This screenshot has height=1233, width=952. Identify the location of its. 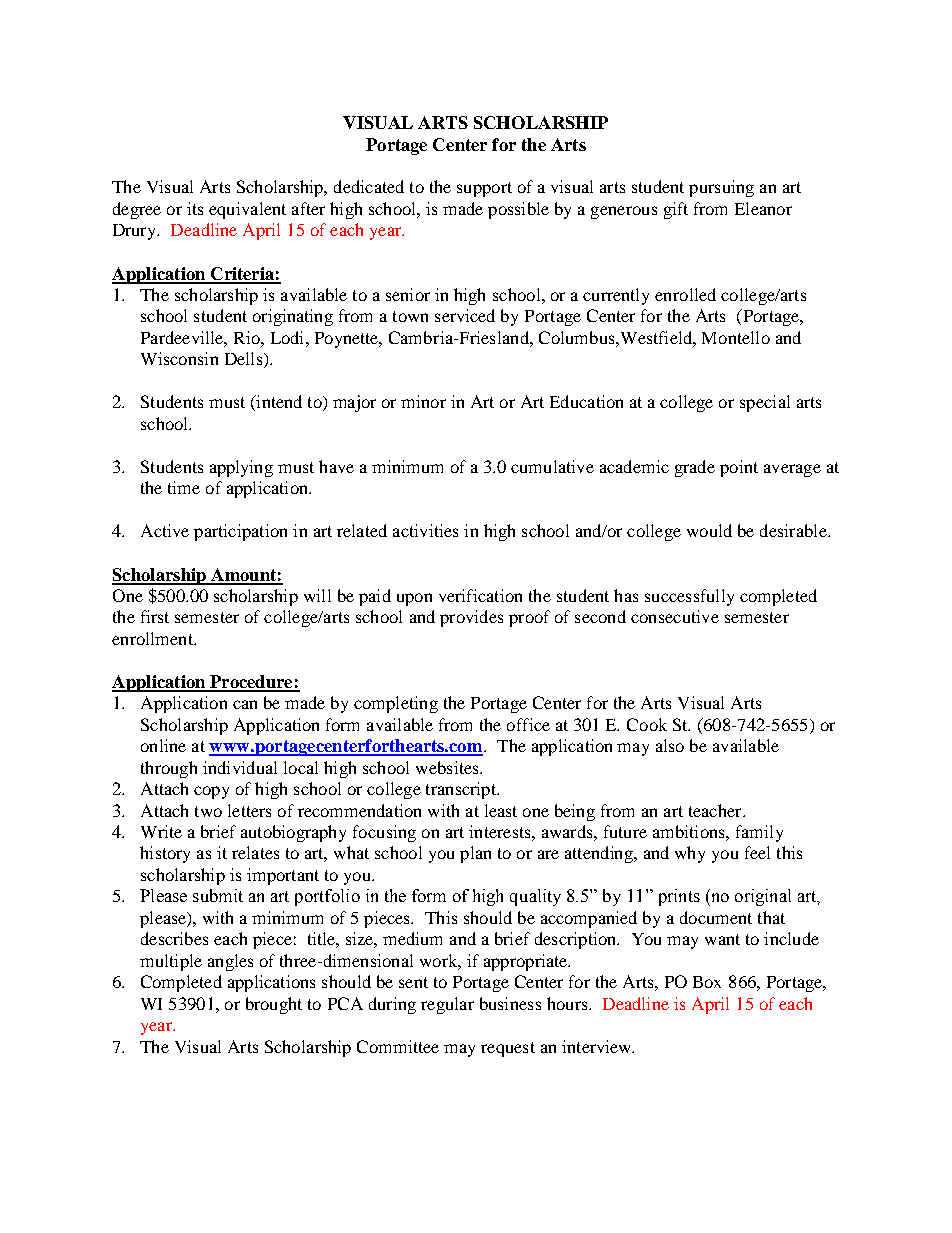
(195, 208).
